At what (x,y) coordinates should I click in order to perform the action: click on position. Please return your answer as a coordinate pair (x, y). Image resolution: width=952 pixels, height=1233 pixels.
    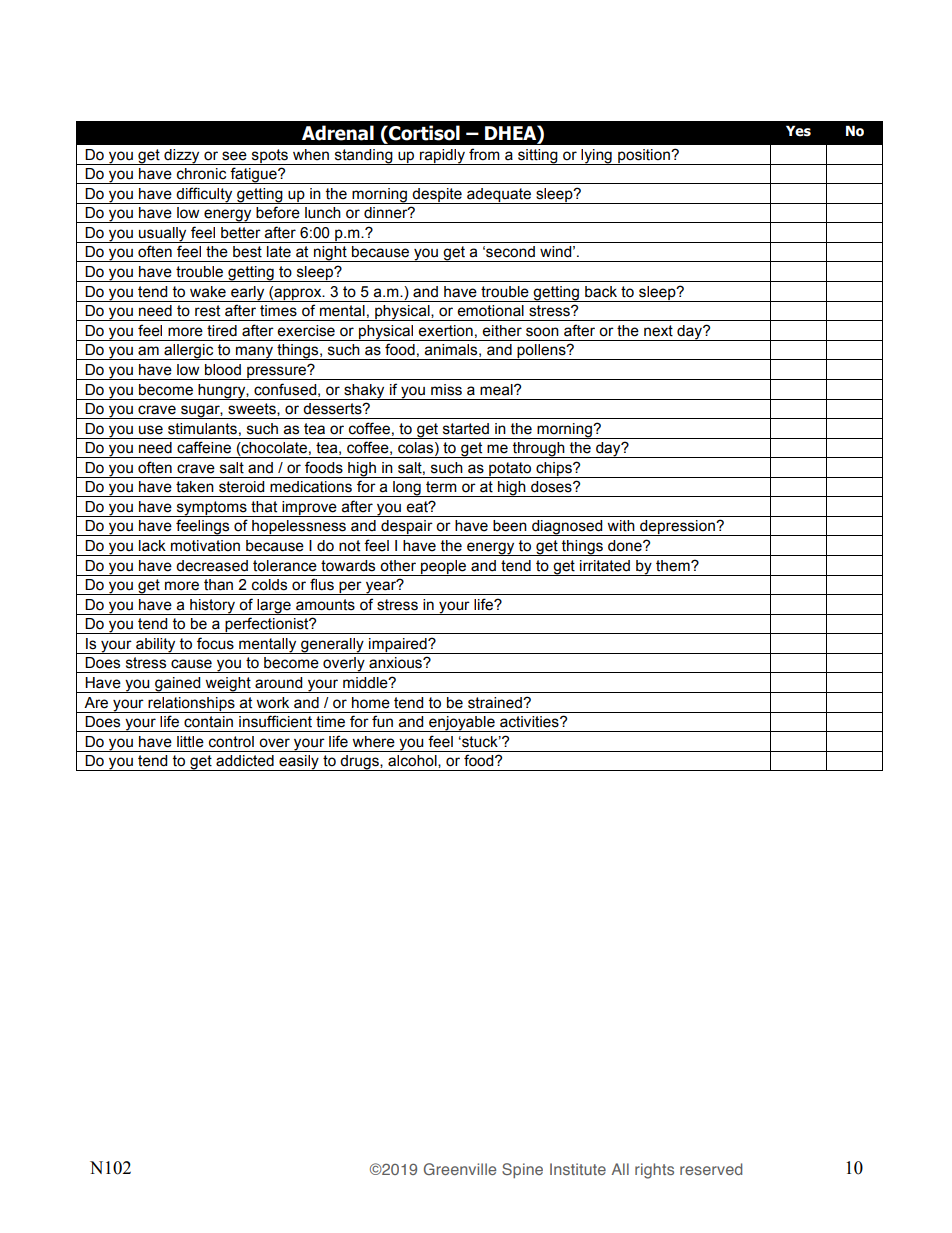
    Looking at the image, I should click on (644, 157).
